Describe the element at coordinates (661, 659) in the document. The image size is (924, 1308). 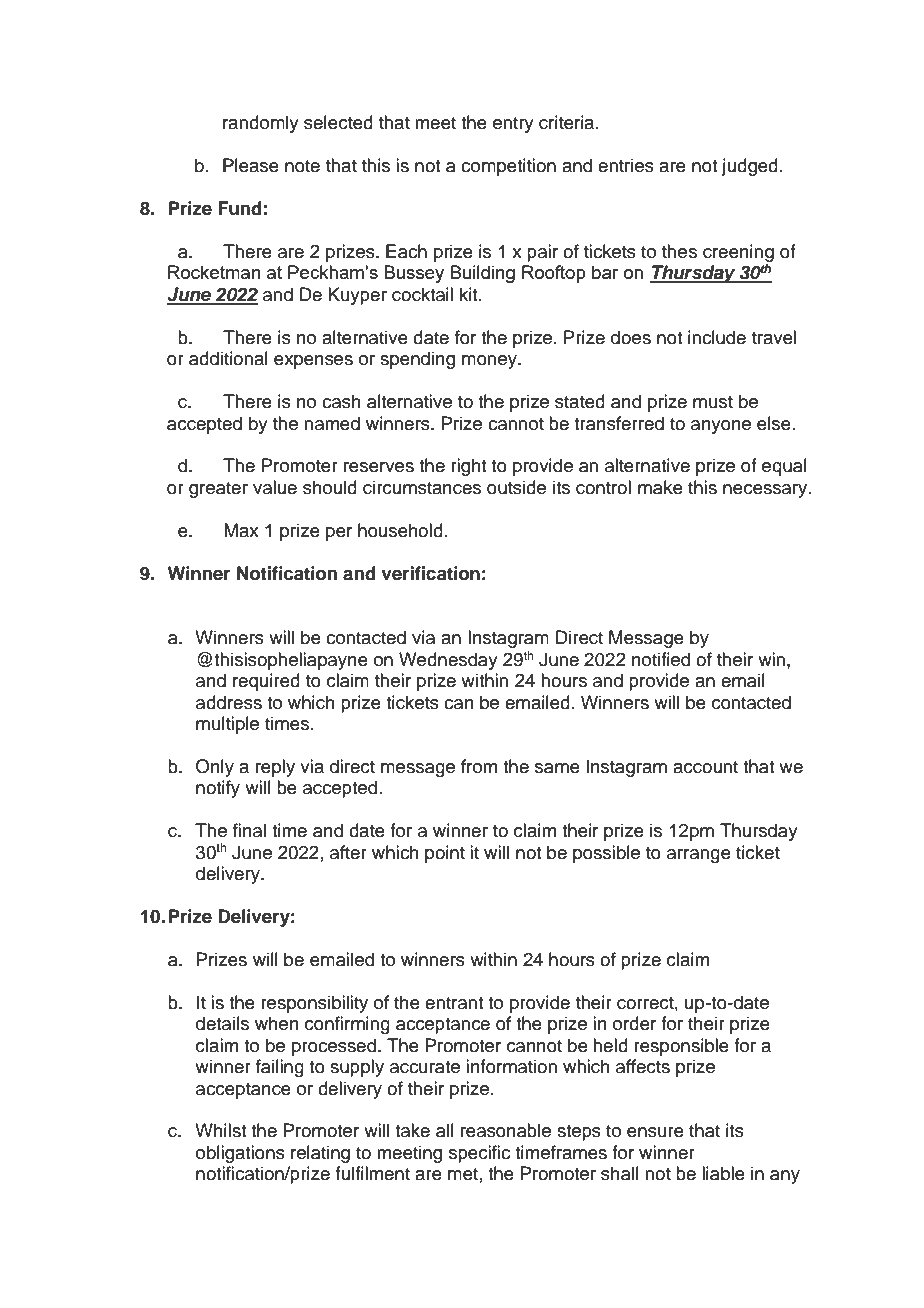
I see `notified` at that location.
